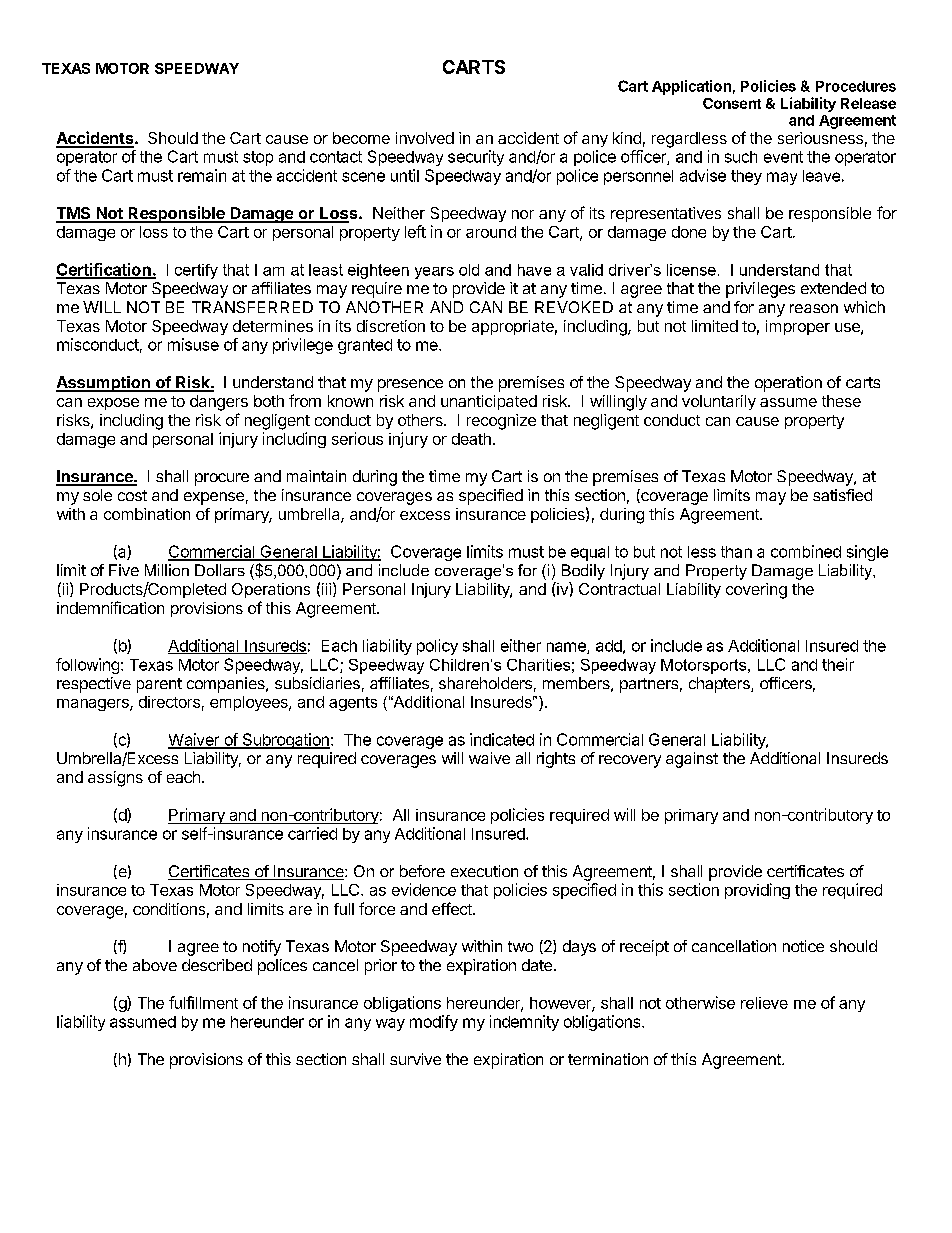 This image has width=952, height=1233. Describe the element at coordinates (756, 591) in the image. I see `covering` at that location.
